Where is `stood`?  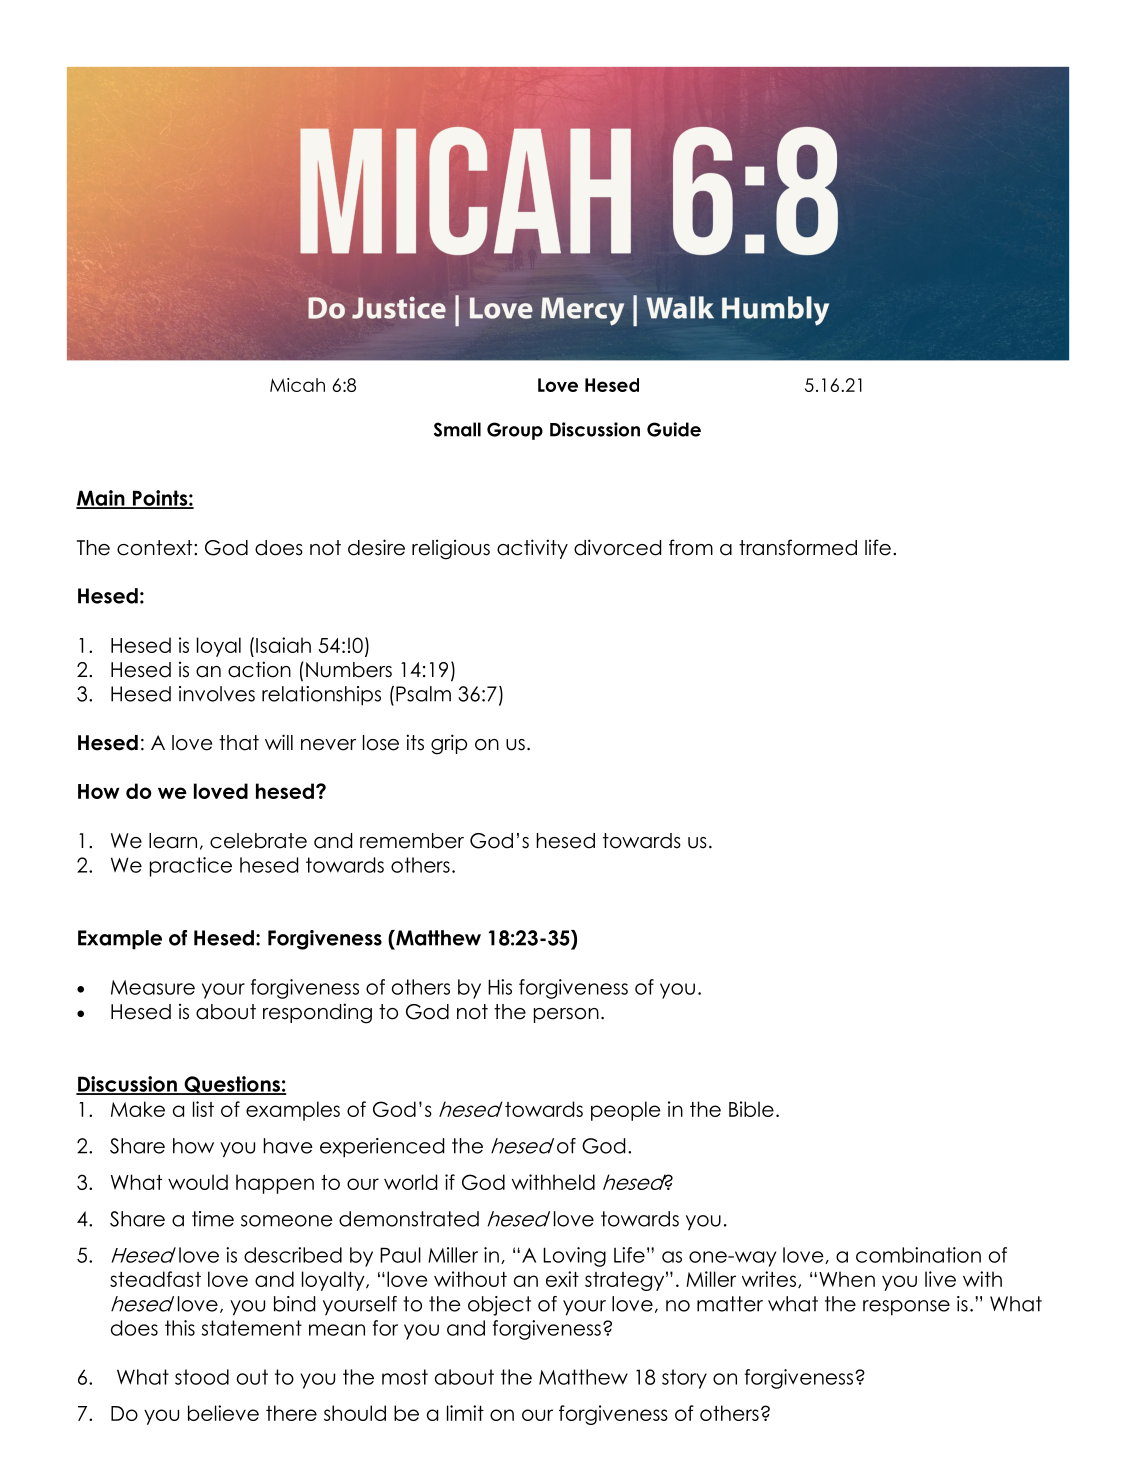 stood is located at coordinates (202, 1377).
